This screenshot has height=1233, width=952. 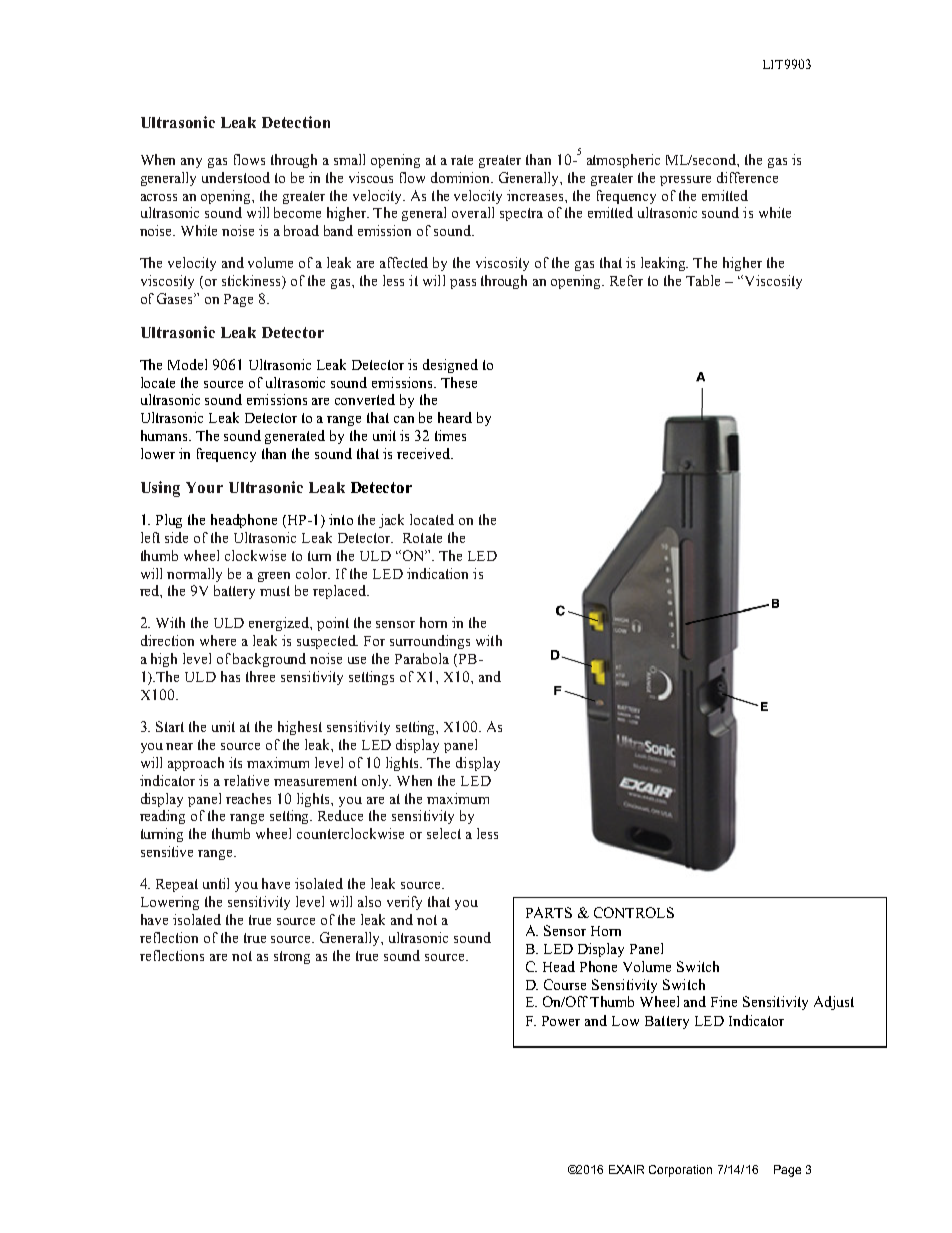 I want to click on understood, so click(x=236, y=177).
